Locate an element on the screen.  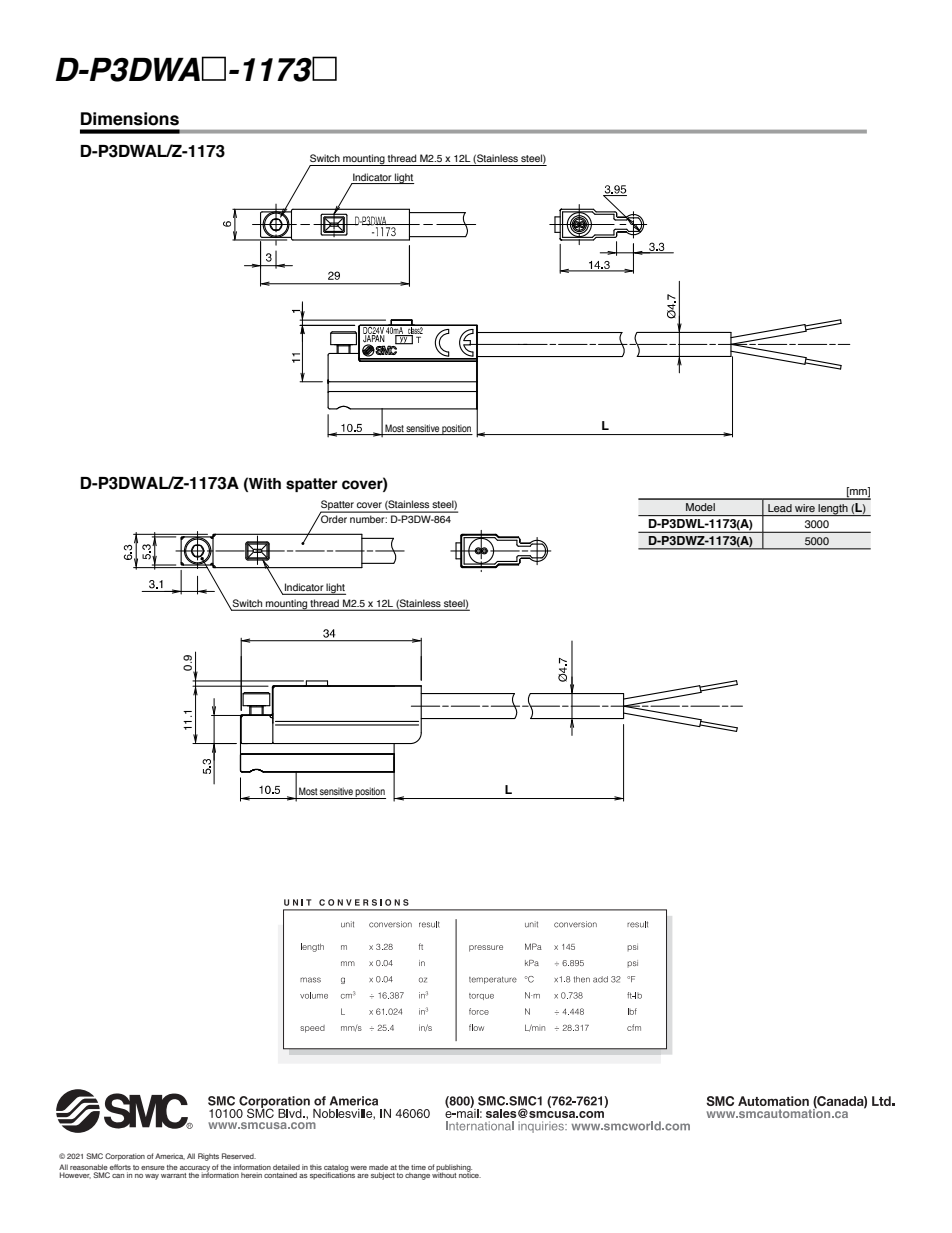
Corporation is located at coordinates (125, 1157).
